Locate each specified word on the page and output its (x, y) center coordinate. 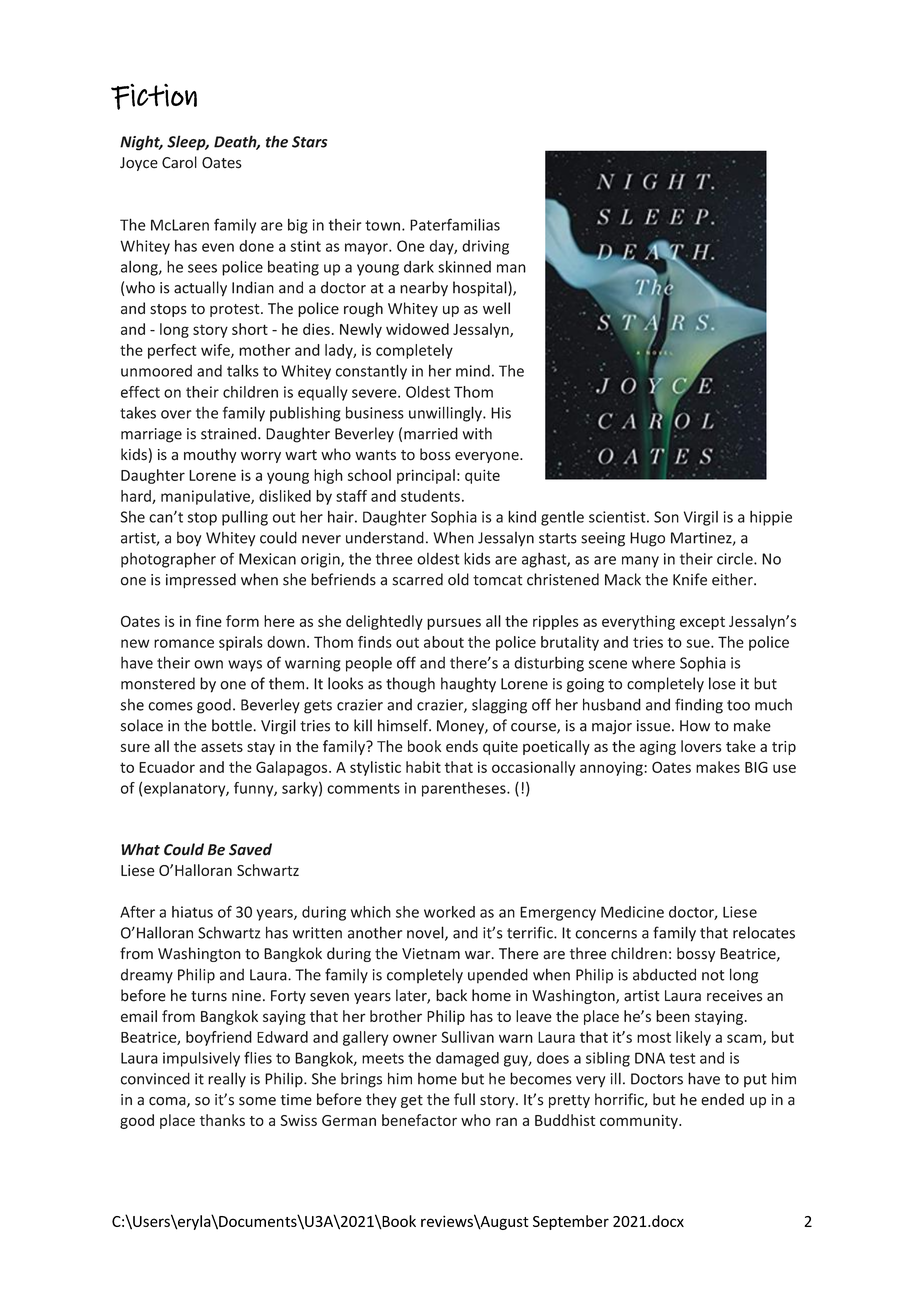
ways (245, 666)
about (444, 642)
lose (722, 683)
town (382, 225)
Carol (179, 162)
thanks (222, 1120)
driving (485, 247)
